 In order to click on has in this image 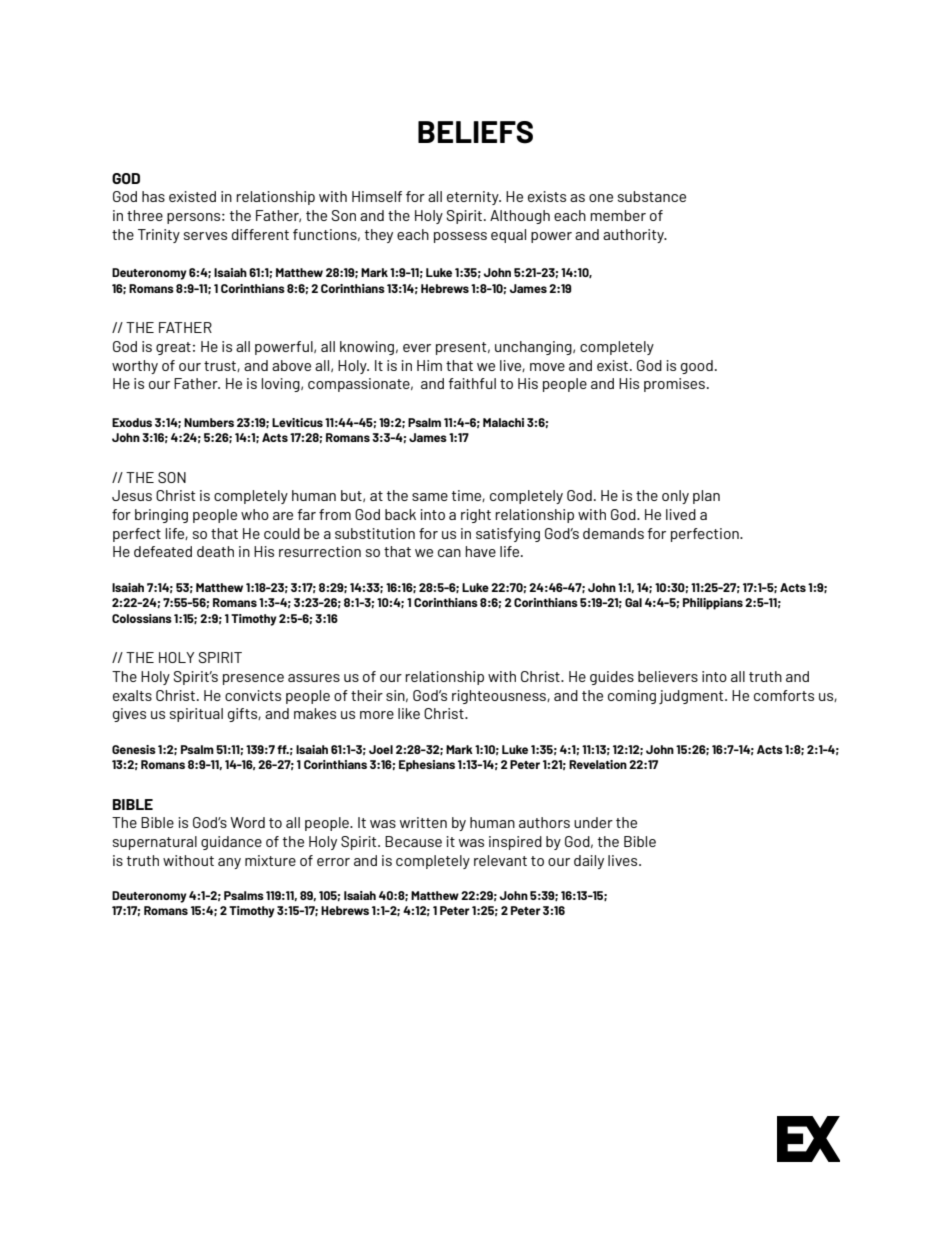, I will do `click(153, 196)`.
